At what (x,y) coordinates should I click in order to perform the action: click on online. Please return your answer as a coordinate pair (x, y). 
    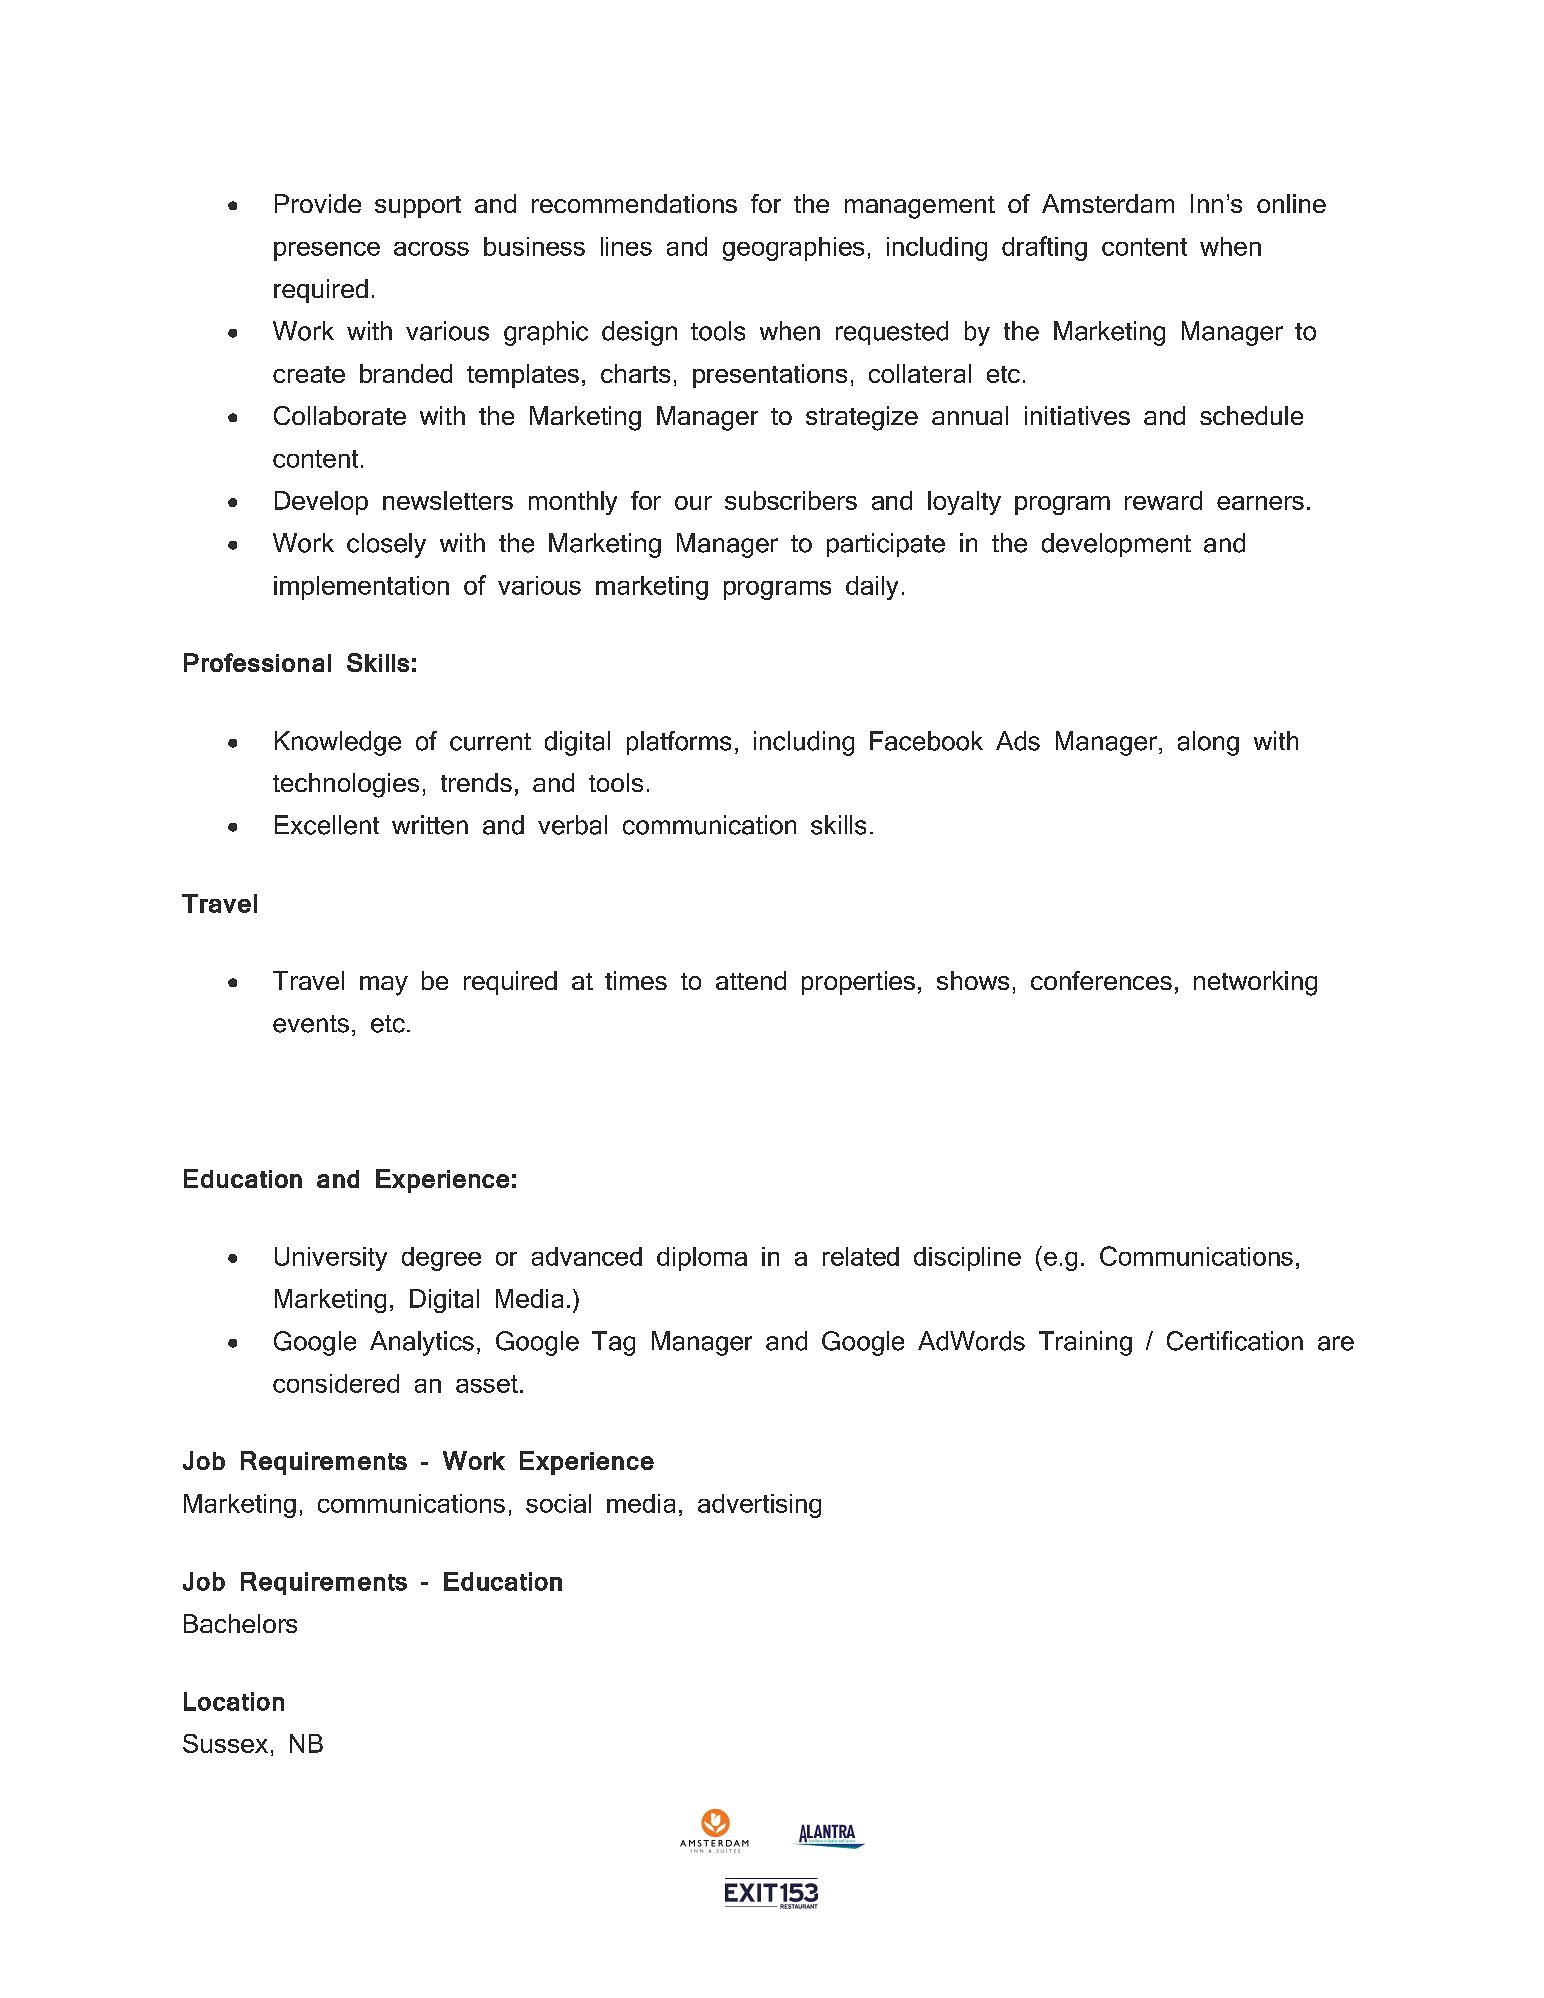
    Looking at the image, I should click on (1291, 203).
